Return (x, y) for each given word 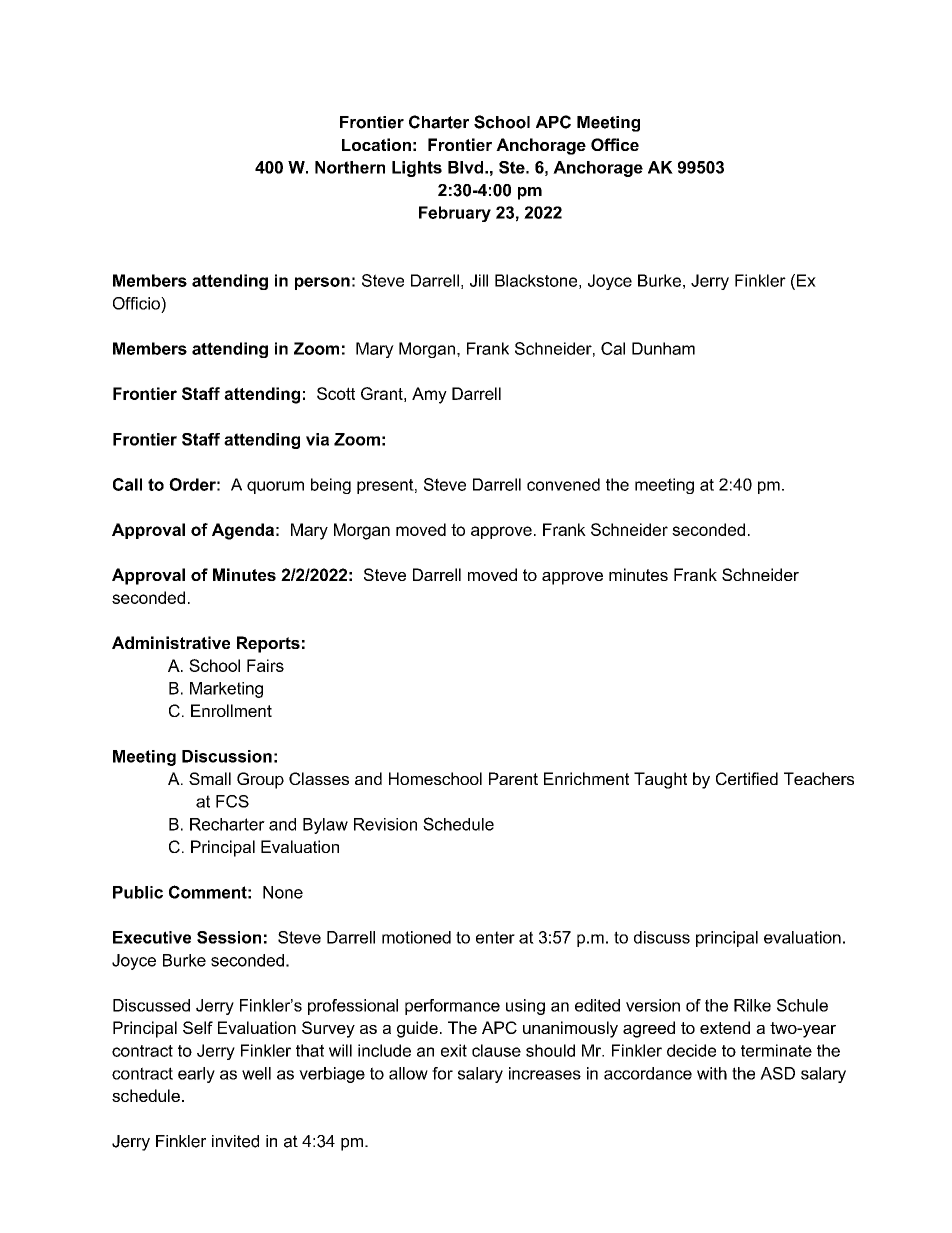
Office (615, 144)
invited (235, 1141)
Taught (660, 780)
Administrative (171, 642)
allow (408, 1073)
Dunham (663, 348)
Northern (350, 167)
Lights (417, 169)
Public (138, 892)
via (317, 439)
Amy (429, 395)
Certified (747, 778)
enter (495, 937)
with (712, 1073)
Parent (513, 778)
